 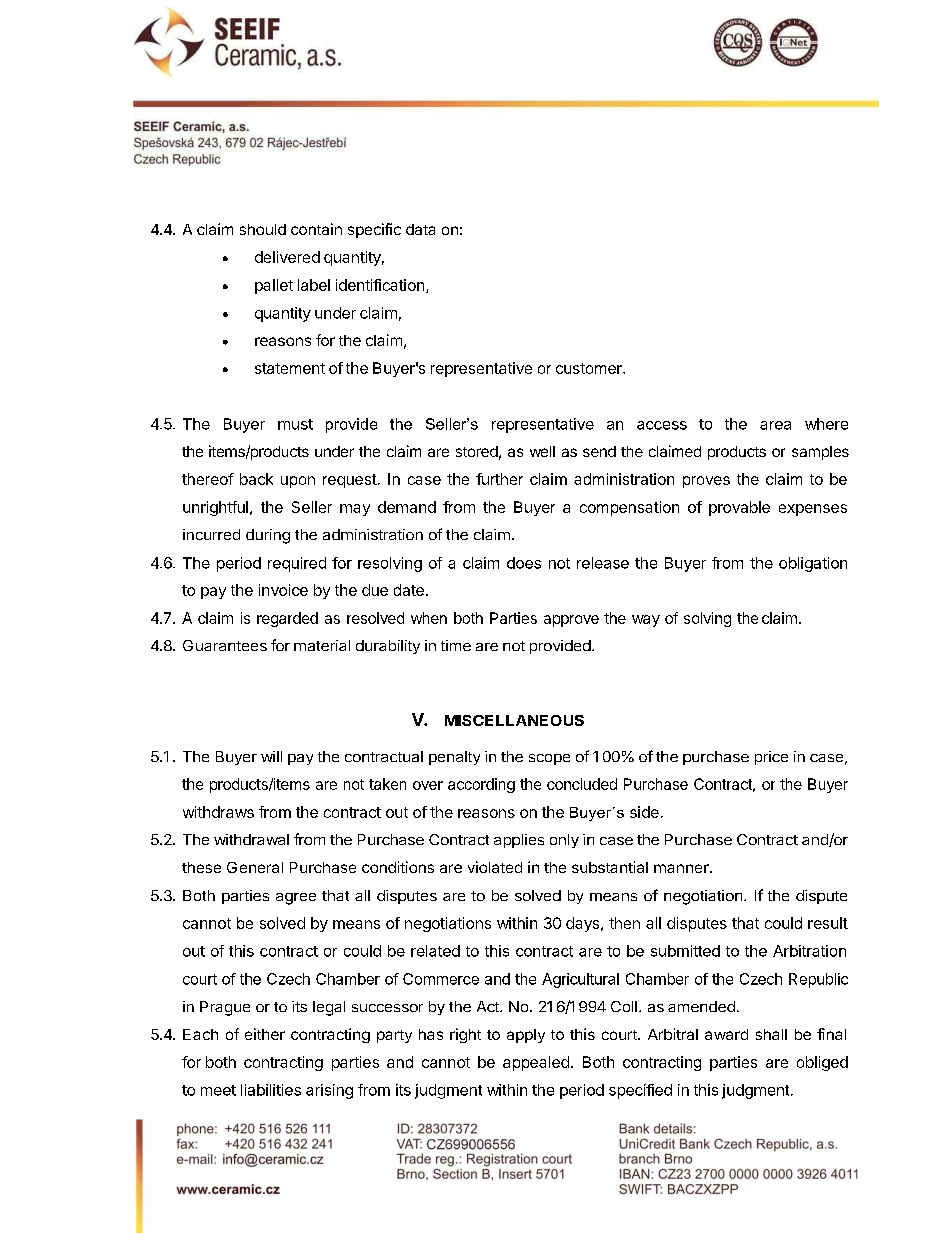 I want to click on time, so click(x=456, y=645).
